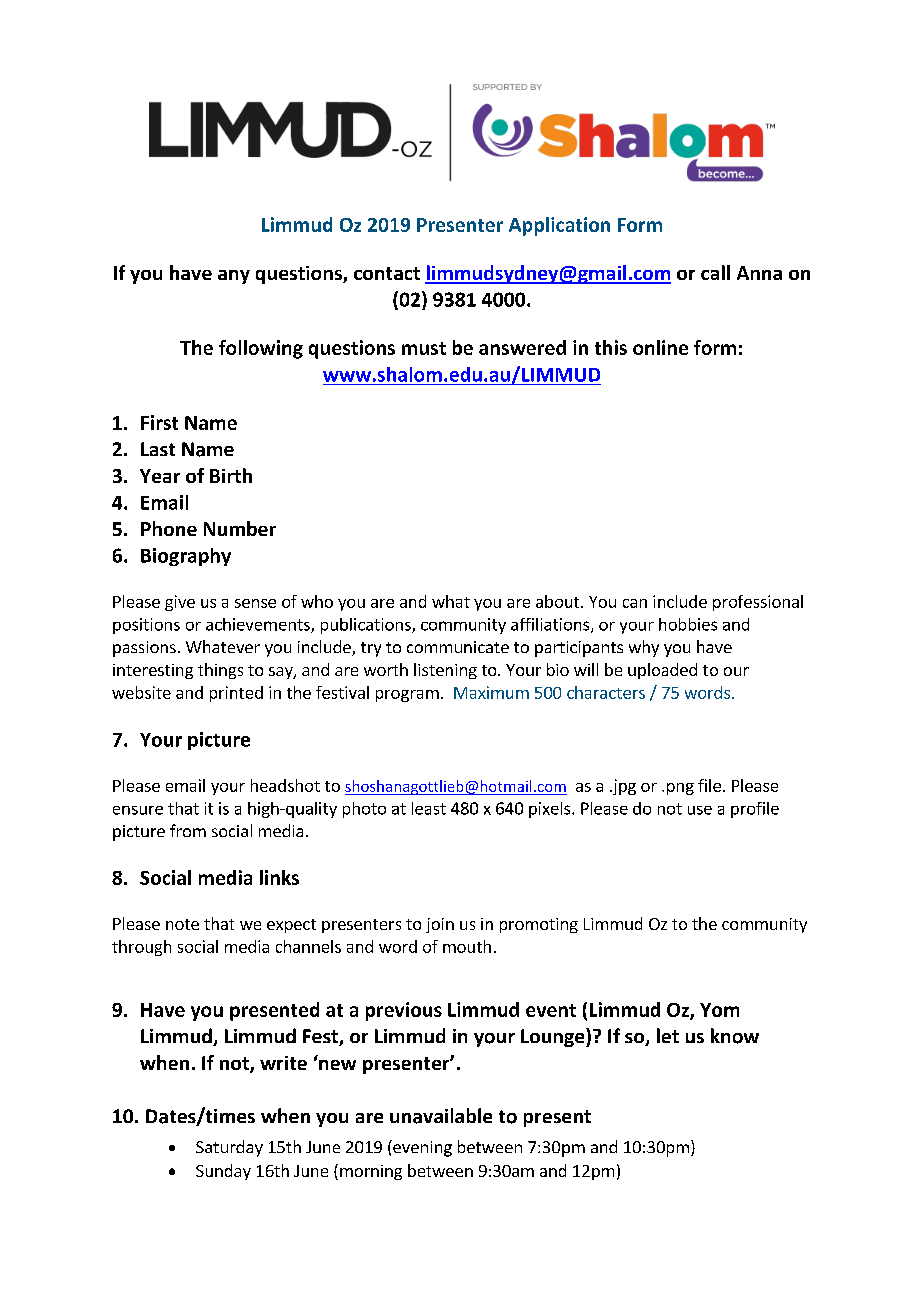 The width and height of the screenshot is (924, 1308). I want to click on printed, so click(236, 694).
